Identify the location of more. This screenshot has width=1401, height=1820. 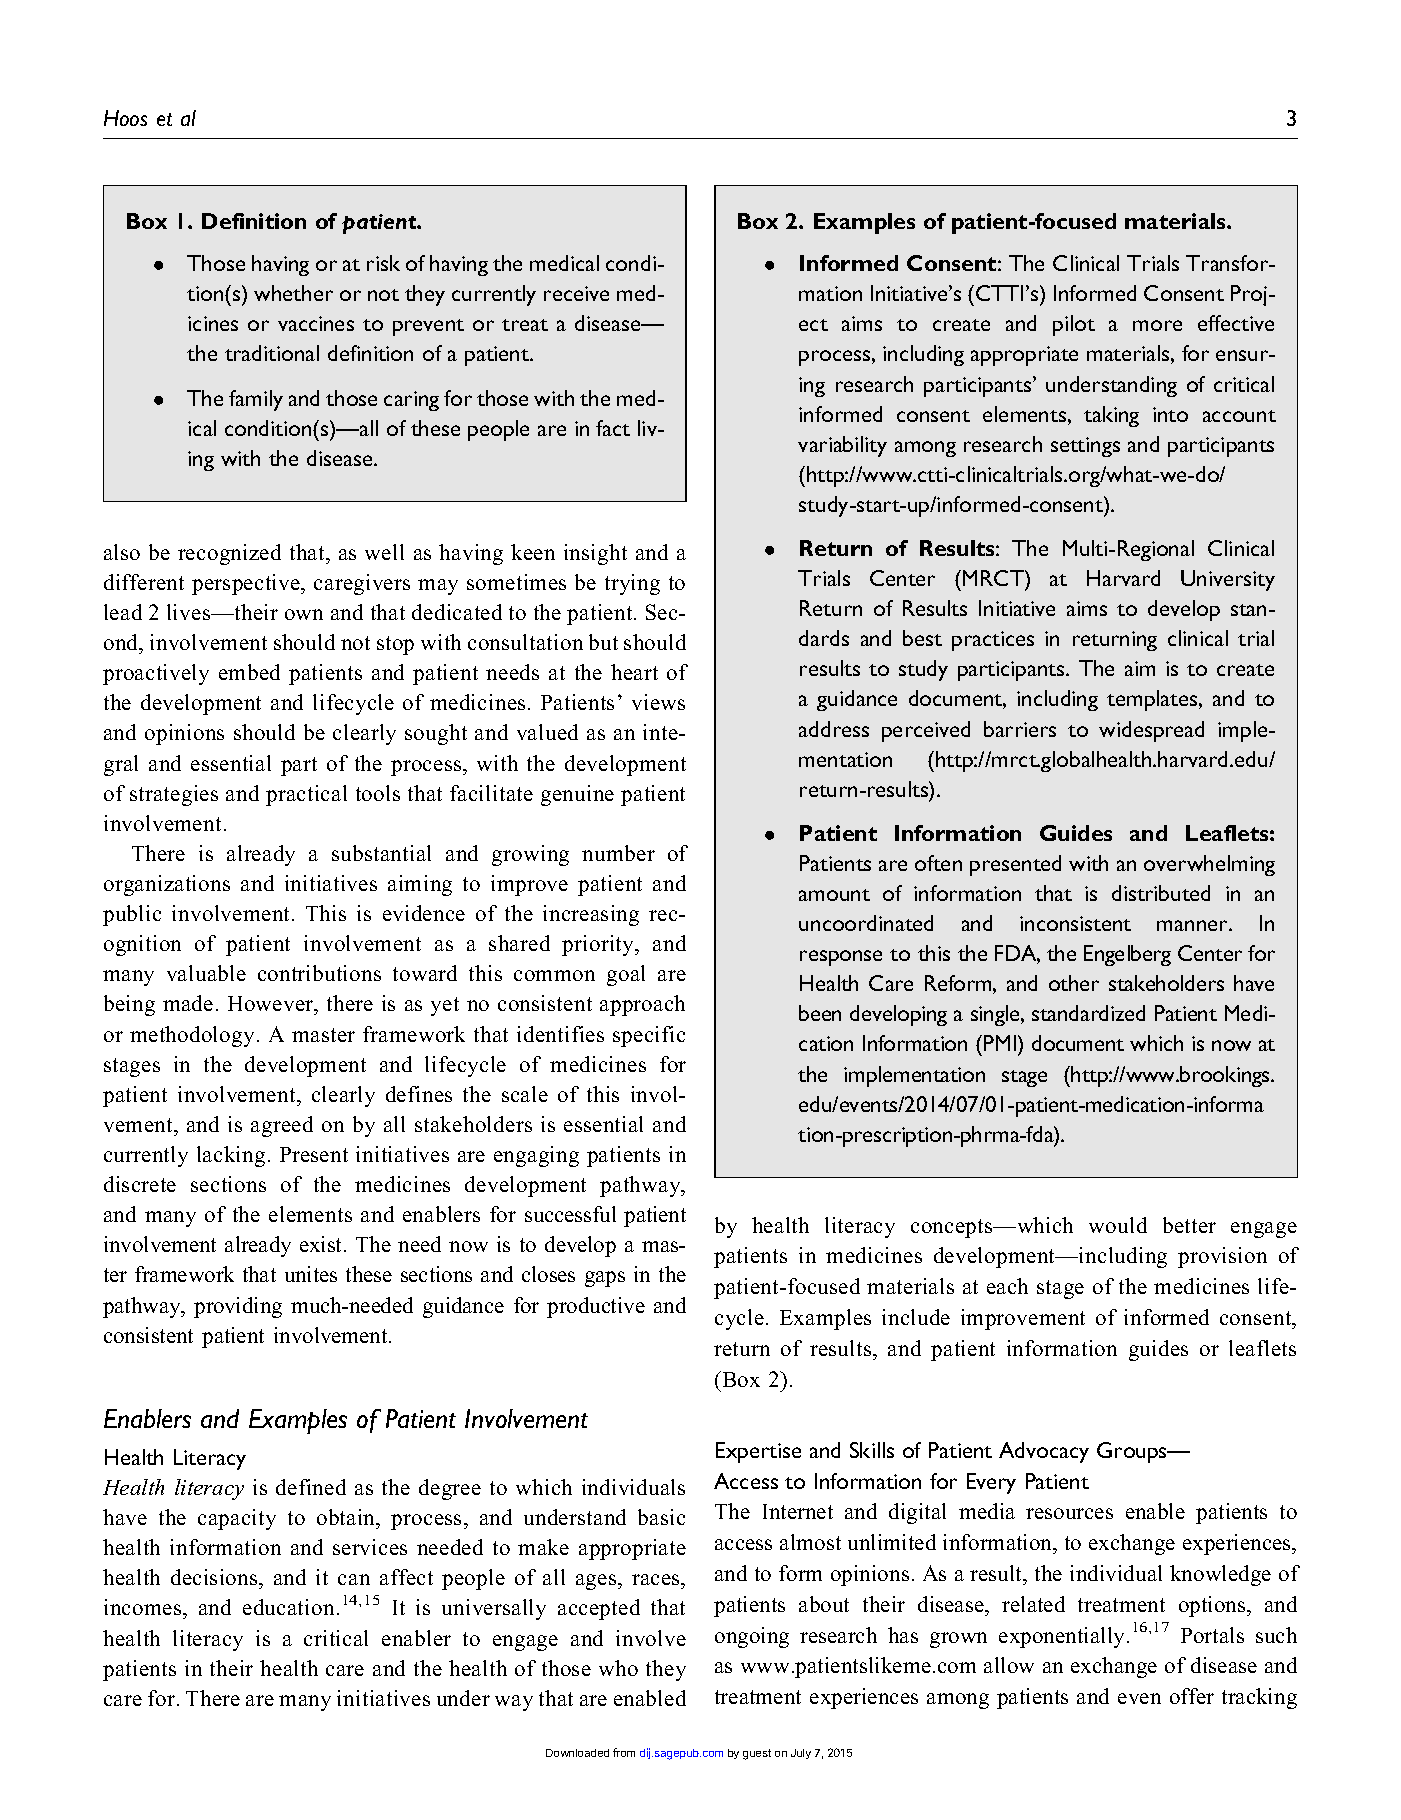
(1157, 325).
